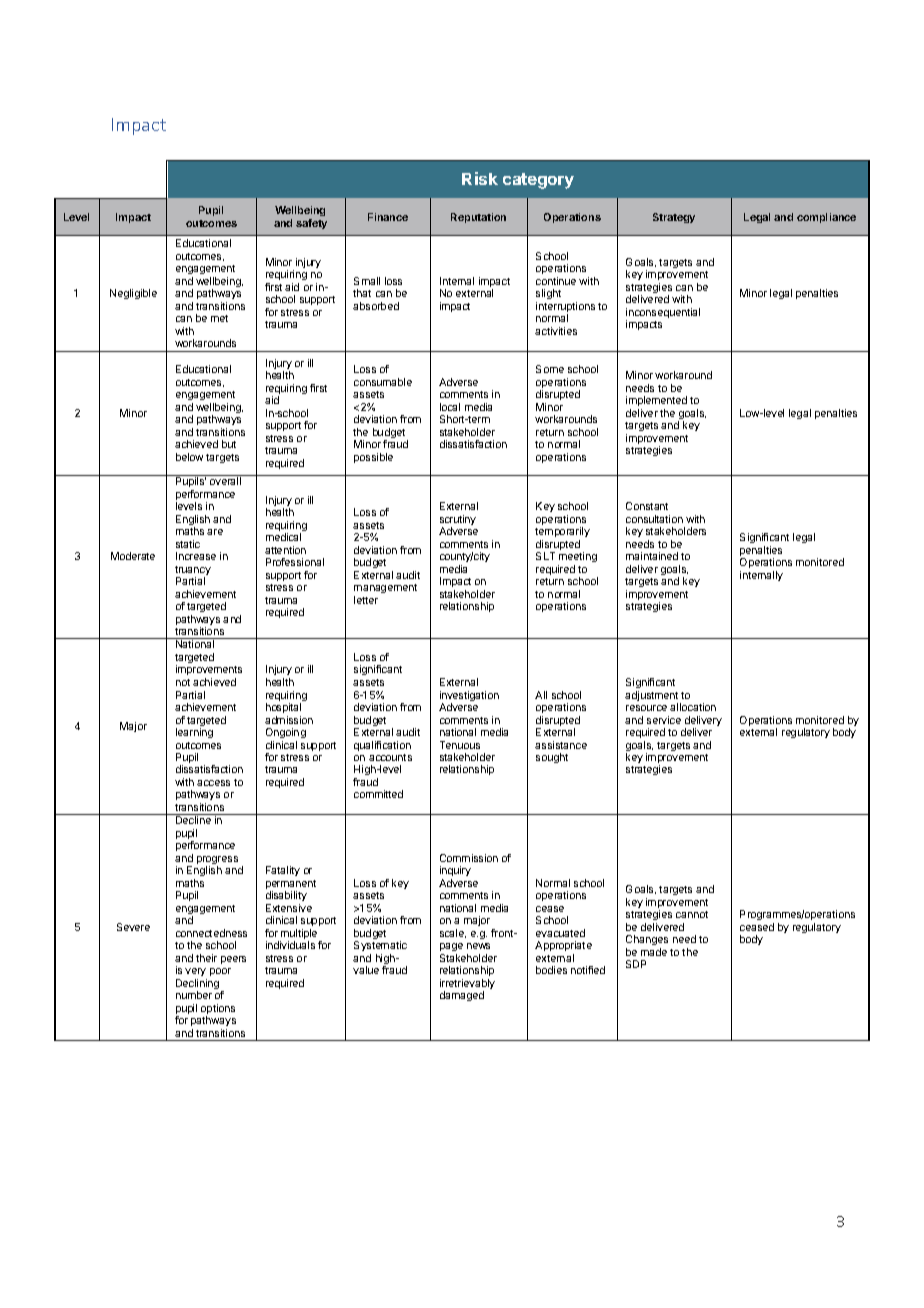  I want to click on Tenuous, so click(460, 745).
